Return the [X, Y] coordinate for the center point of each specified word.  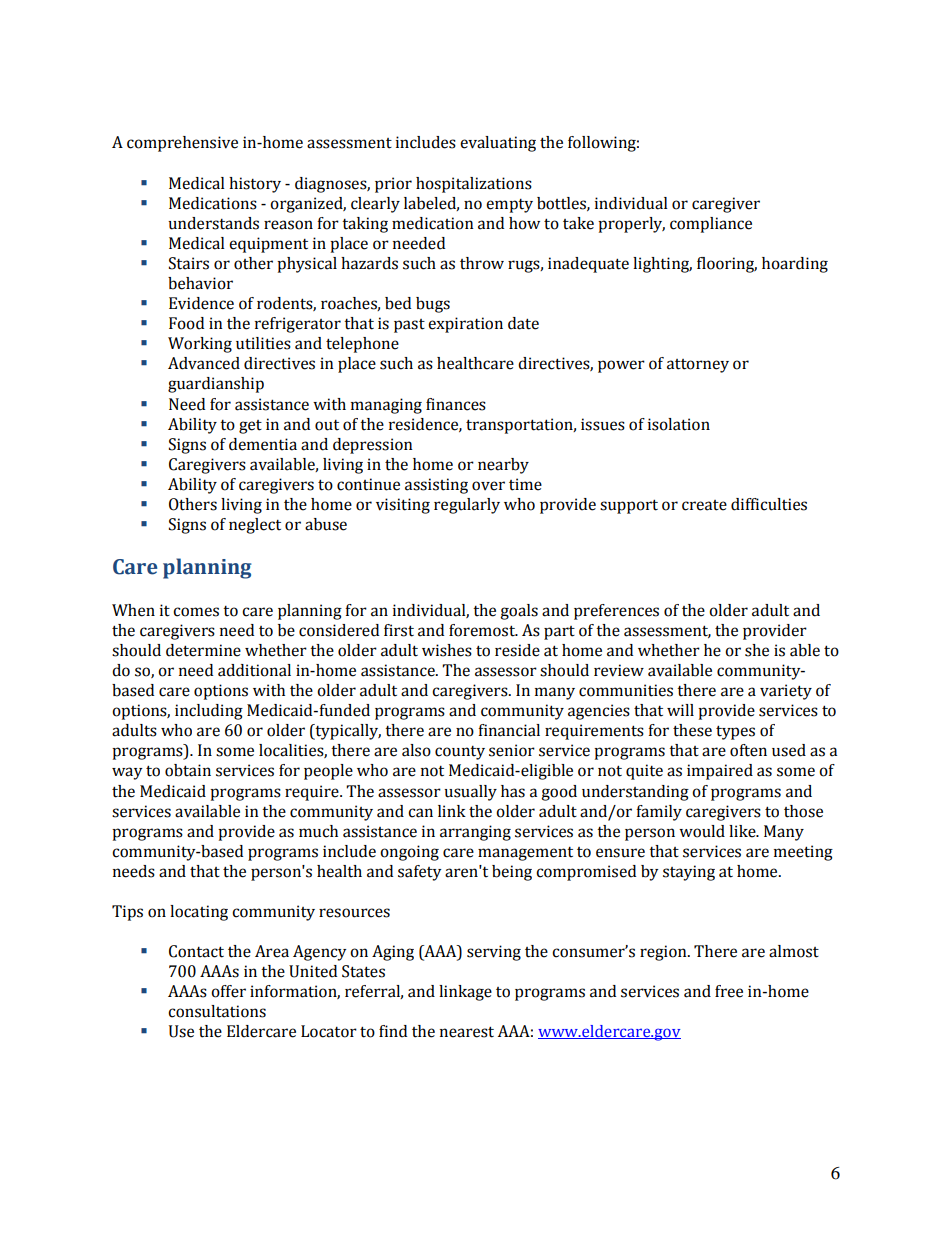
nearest [467, 1032]
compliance [711, 225]
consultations [217, 1011]
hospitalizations [474, 185]
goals [519, 612]
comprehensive [182, 144]
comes [196, 612]
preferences [616, 612]
